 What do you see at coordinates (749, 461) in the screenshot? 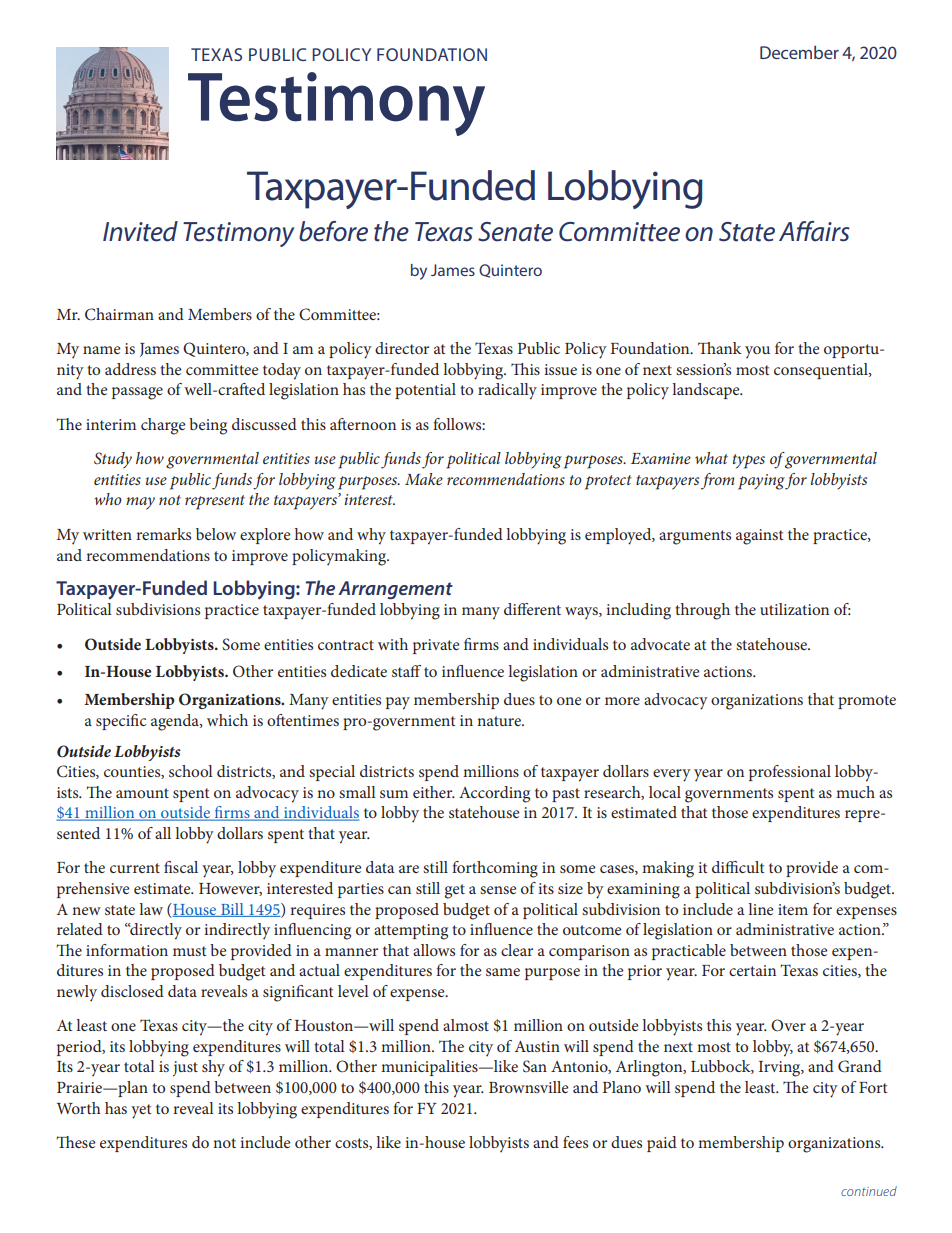
I see `types` at bounding box center [749, 461].
